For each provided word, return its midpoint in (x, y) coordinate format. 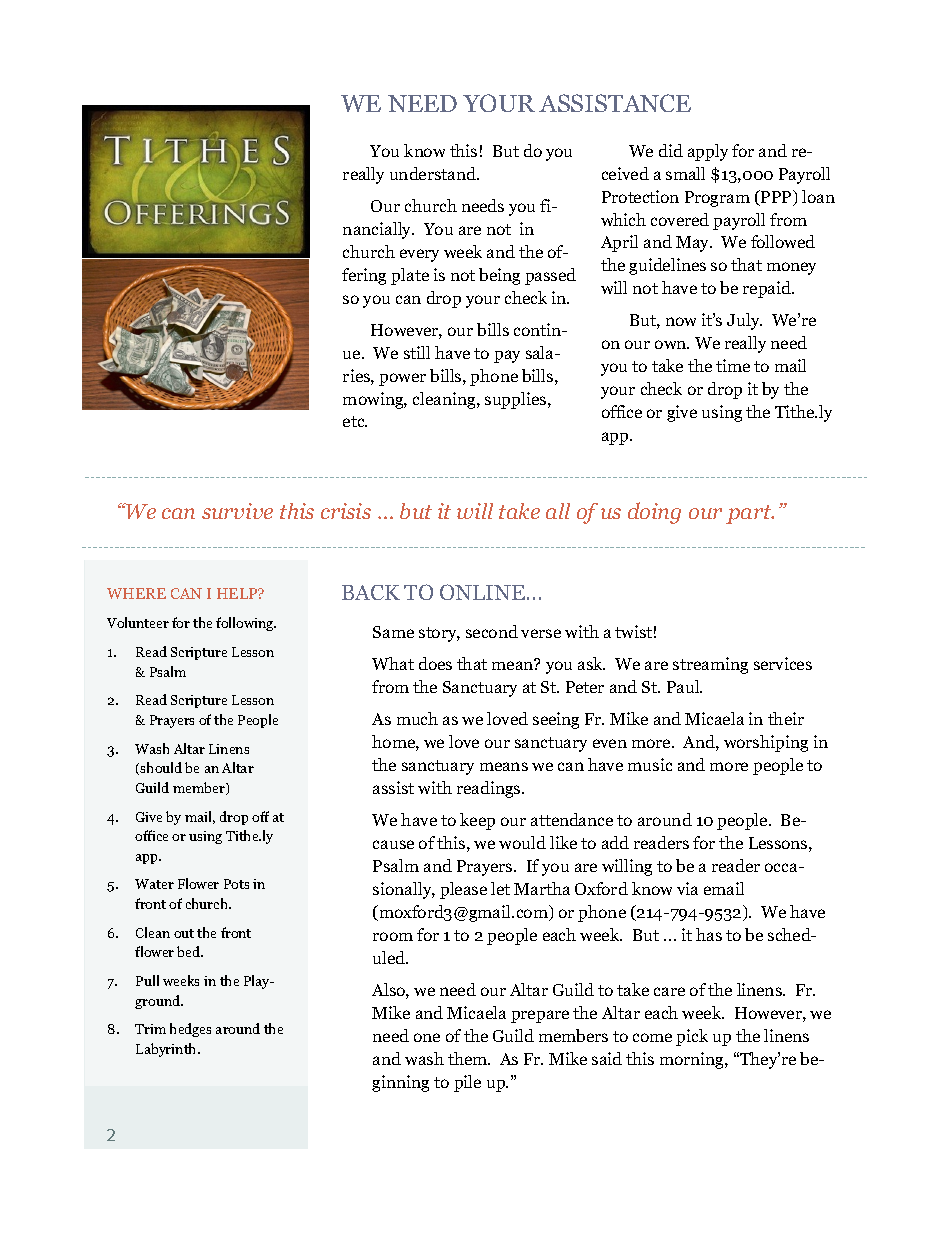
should (161, 767)
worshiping (766, 743)
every (419, 255)
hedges (190, 1030)
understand (434, 173)
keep (477, 821)
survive (237, 511)
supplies (517, 400)
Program (717, 199)
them (469, 1058)
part (750, 514)
